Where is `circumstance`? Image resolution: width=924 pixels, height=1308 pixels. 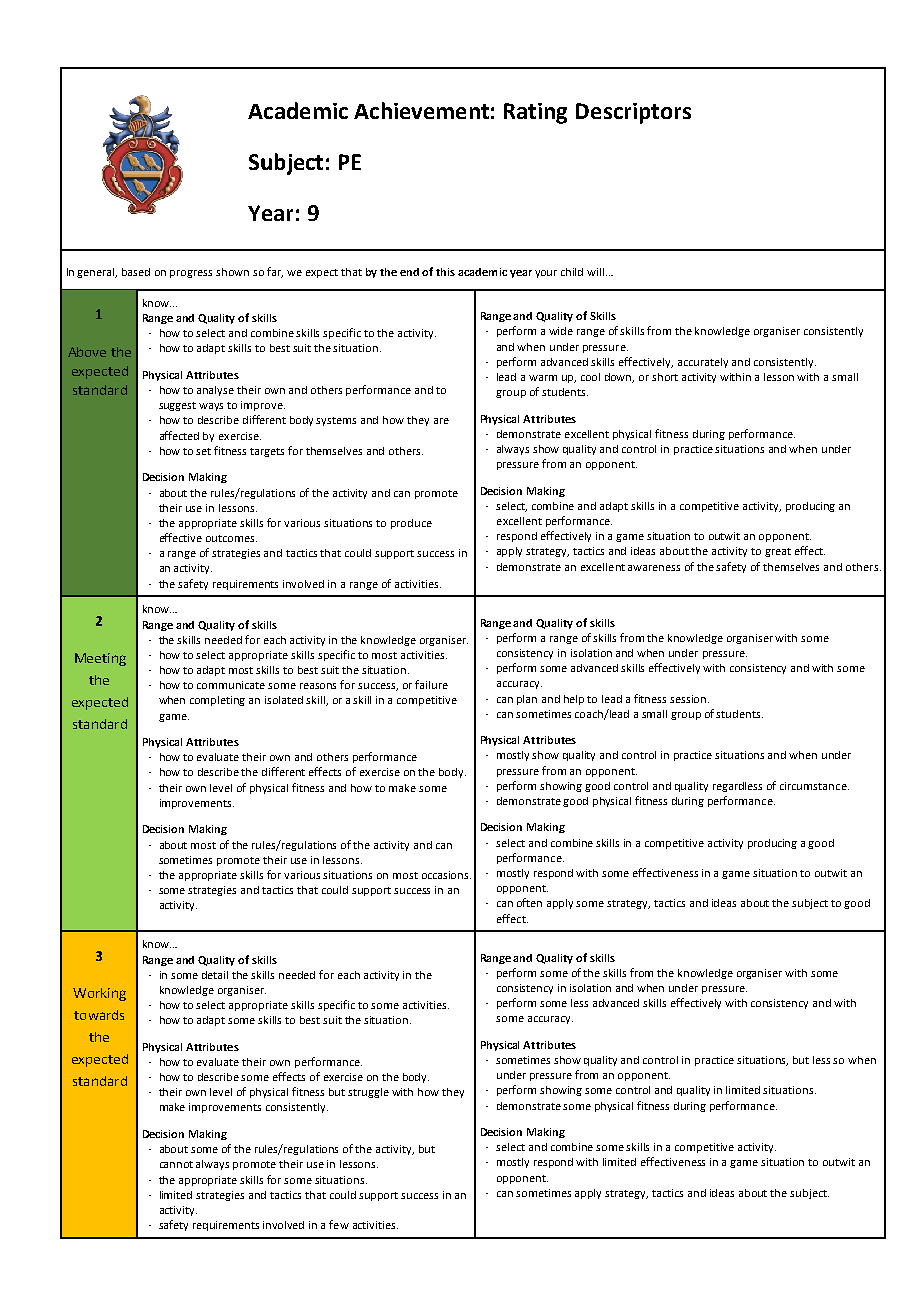 circumstance is located at coordinates (814, 786).
